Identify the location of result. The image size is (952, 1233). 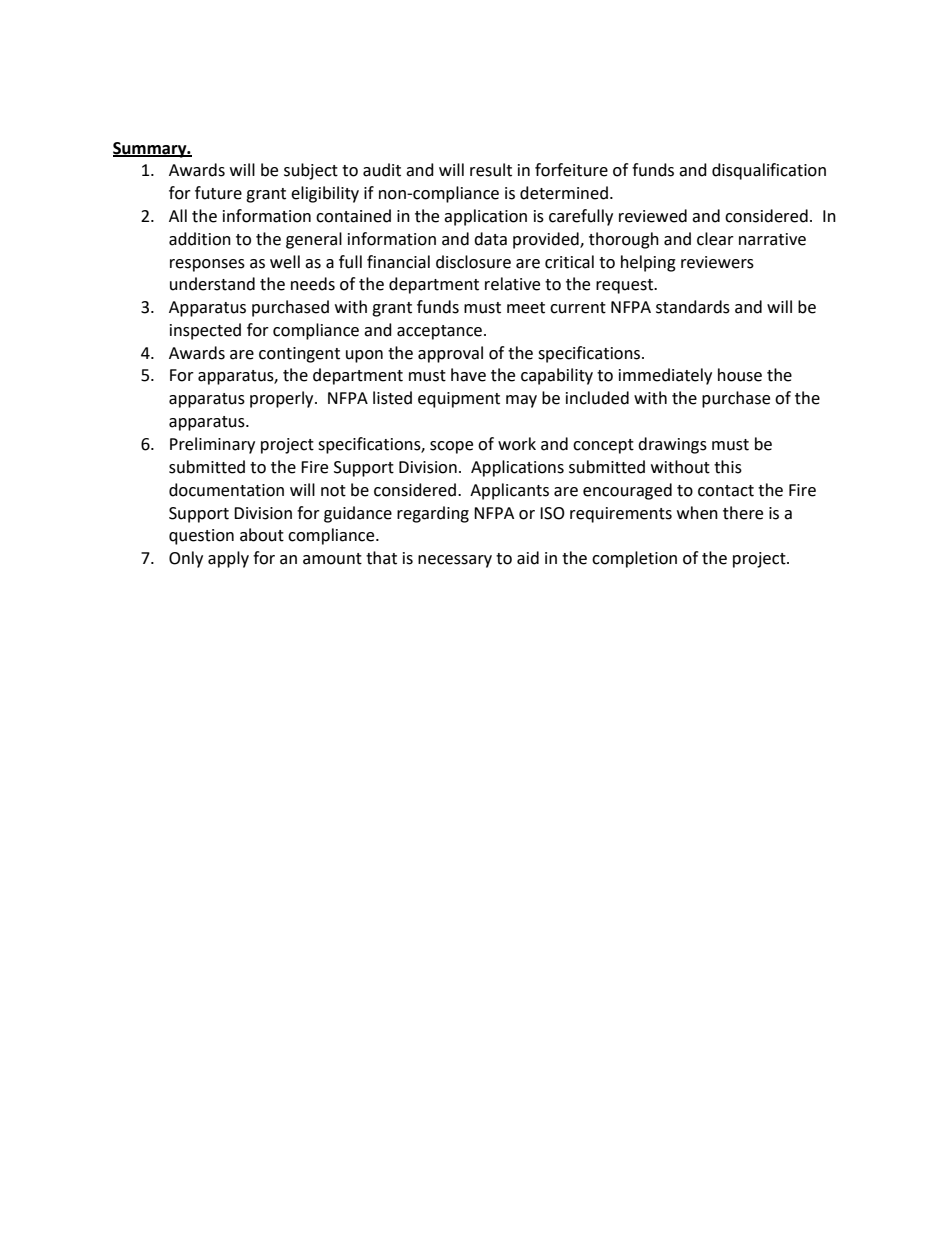
(491, 170).
